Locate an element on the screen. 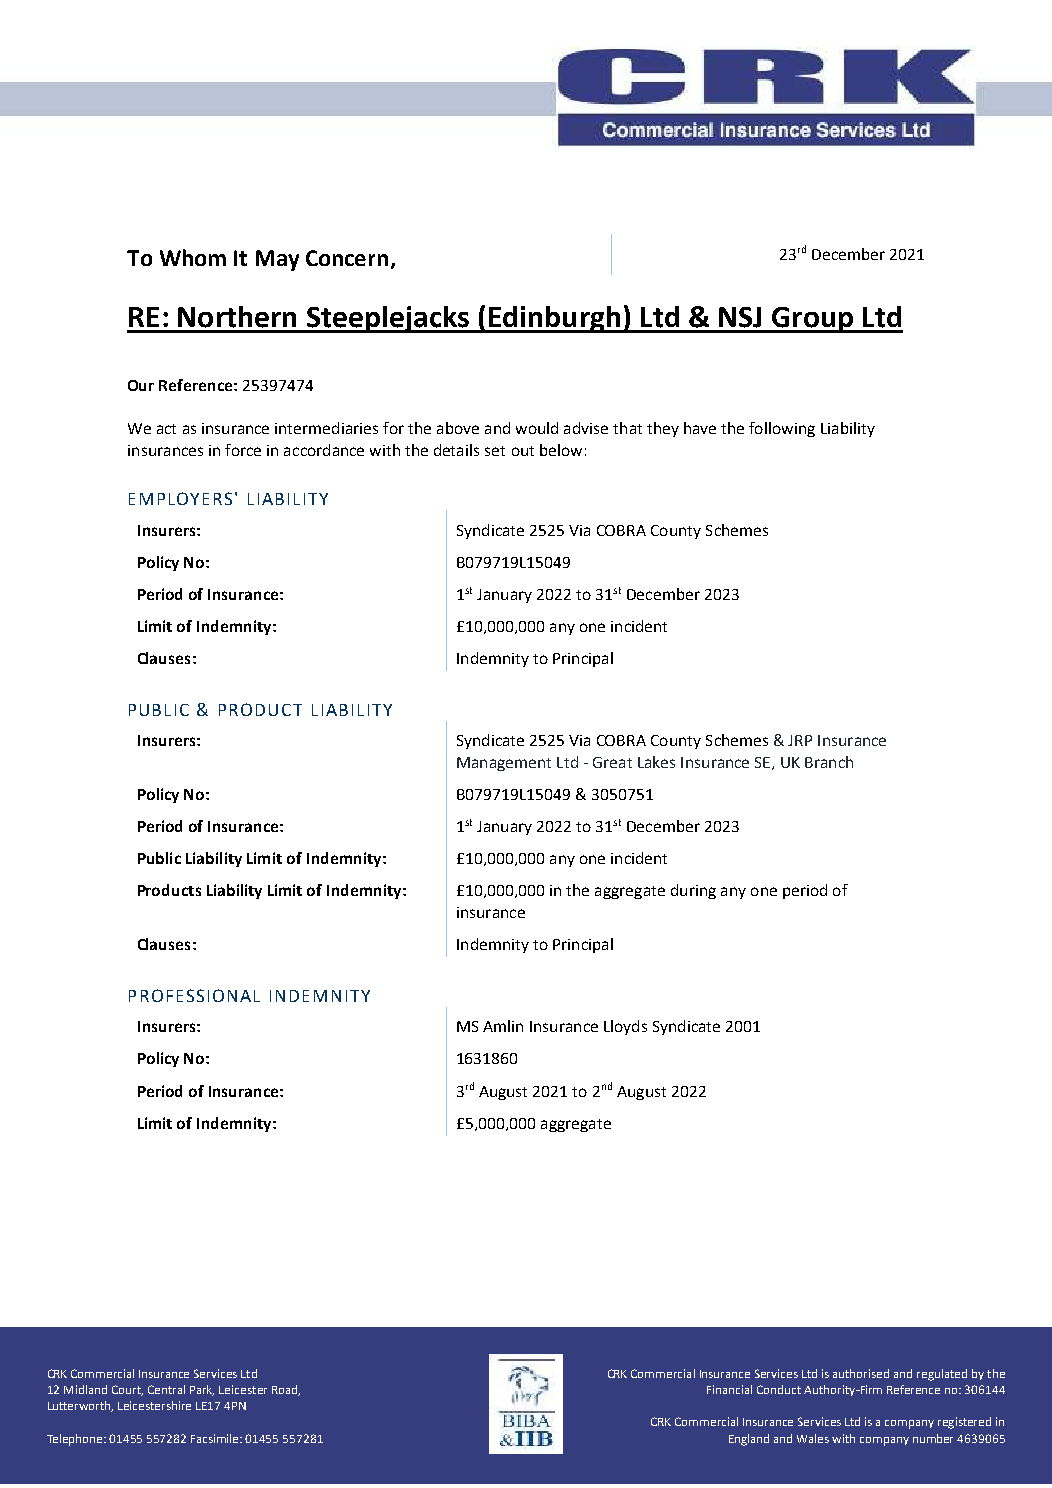 The height and width of the screenshot is (1488, 1052). Central is located at coordinates (166, 1389).
